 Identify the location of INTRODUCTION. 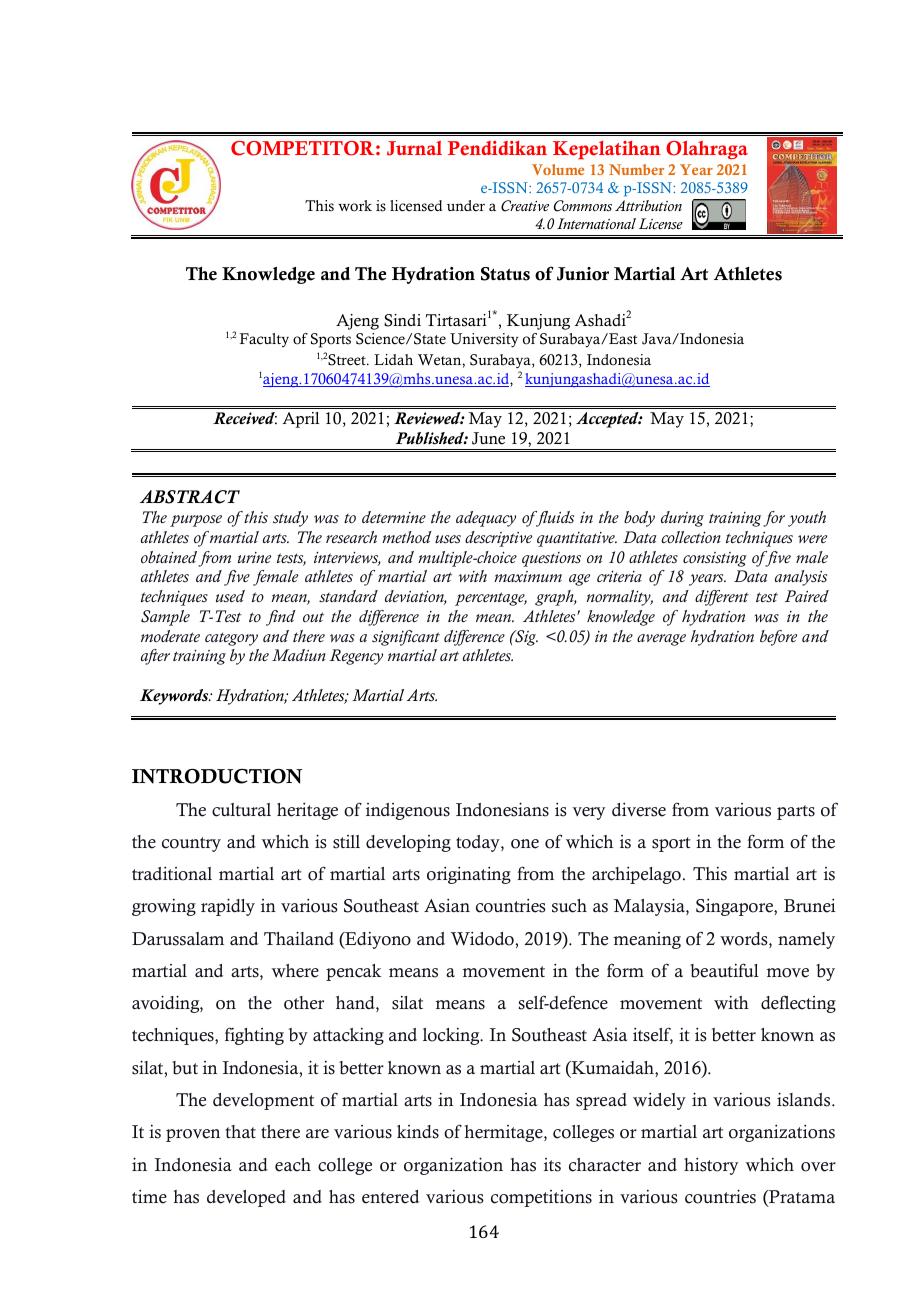
(217, 776).
